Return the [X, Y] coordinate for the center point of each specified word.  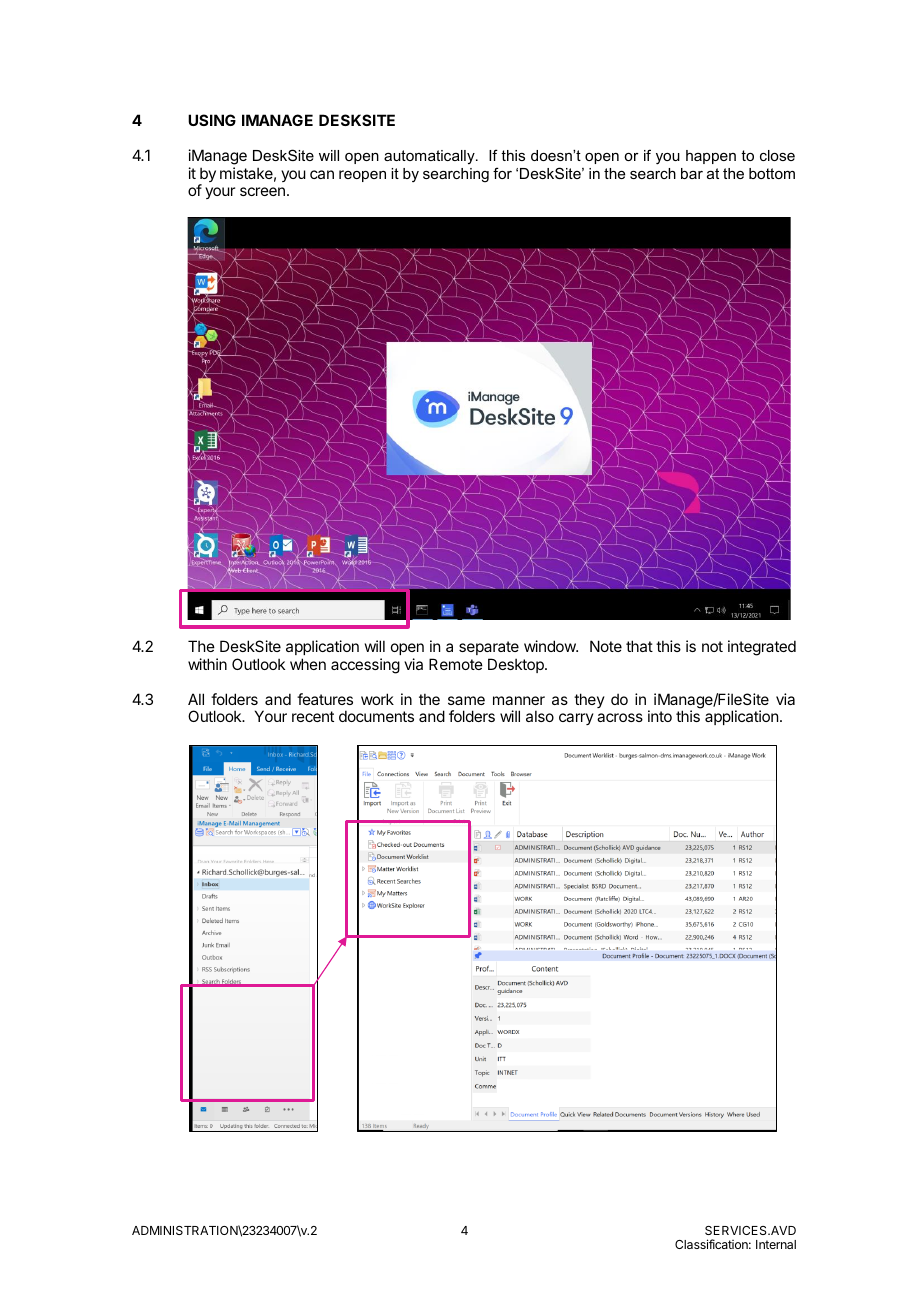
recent [313, 716]
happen [711, 157]
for [502, 173]
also [540, 716]
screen [262, 191]
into [660, 716]
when [308, 664]
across [620, 717]
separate [489, 648]
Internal [776, 1244]
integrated [762, 648]
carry [576, 719]
